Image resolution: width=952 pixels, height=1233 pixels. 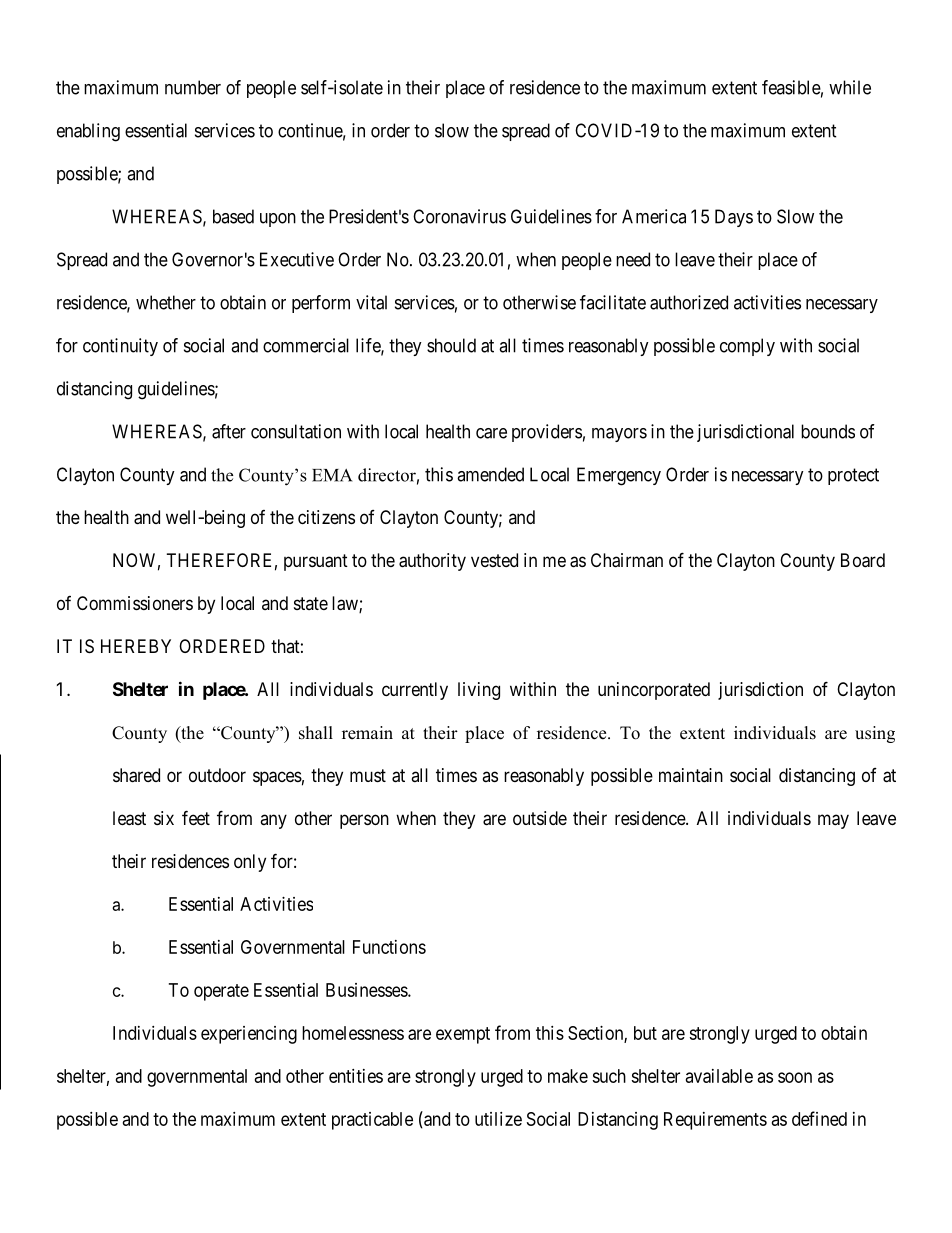 I want to click on care, so click(x=491, y=433).
